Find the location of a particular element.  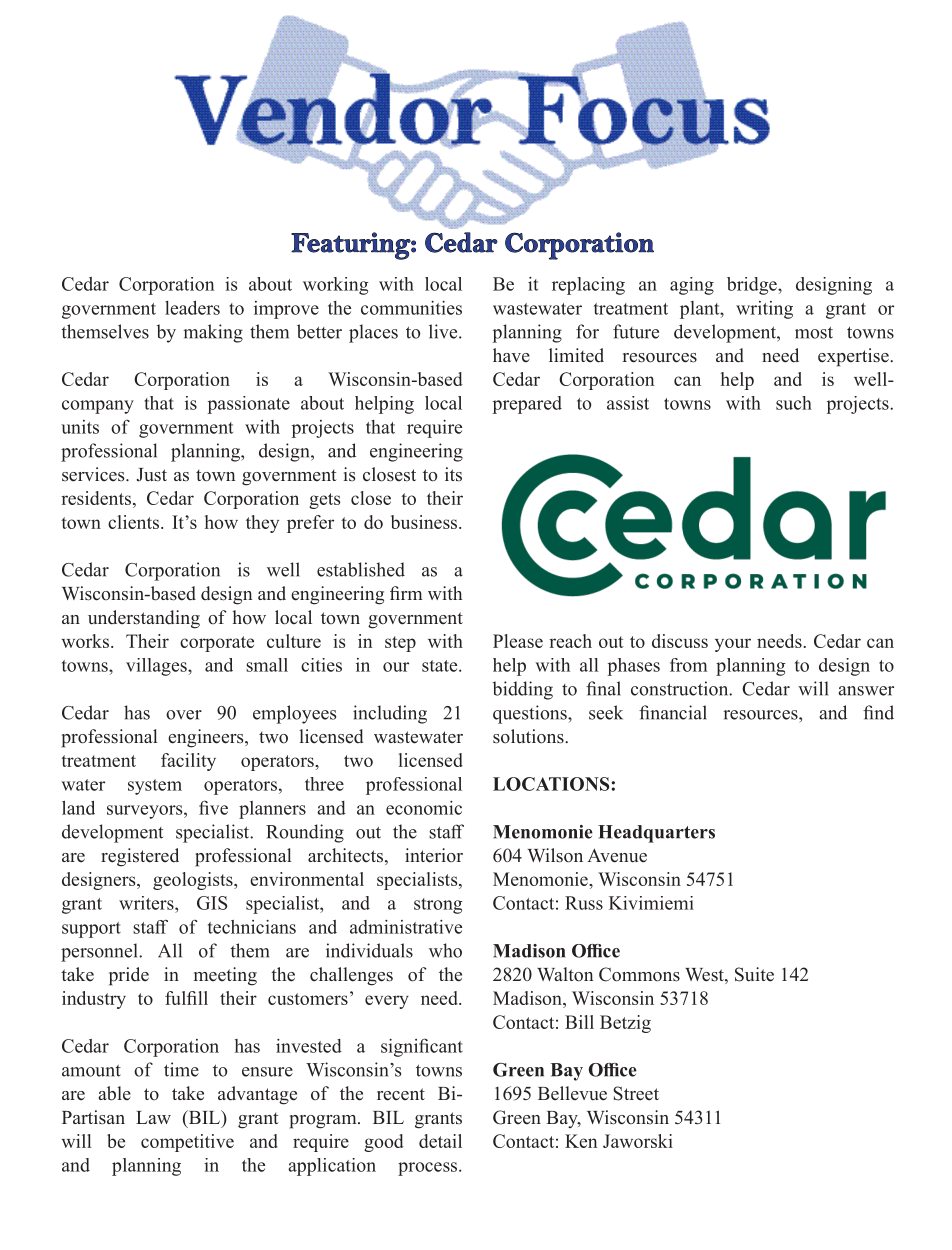

detail is located at coordinates (440, 1141).
